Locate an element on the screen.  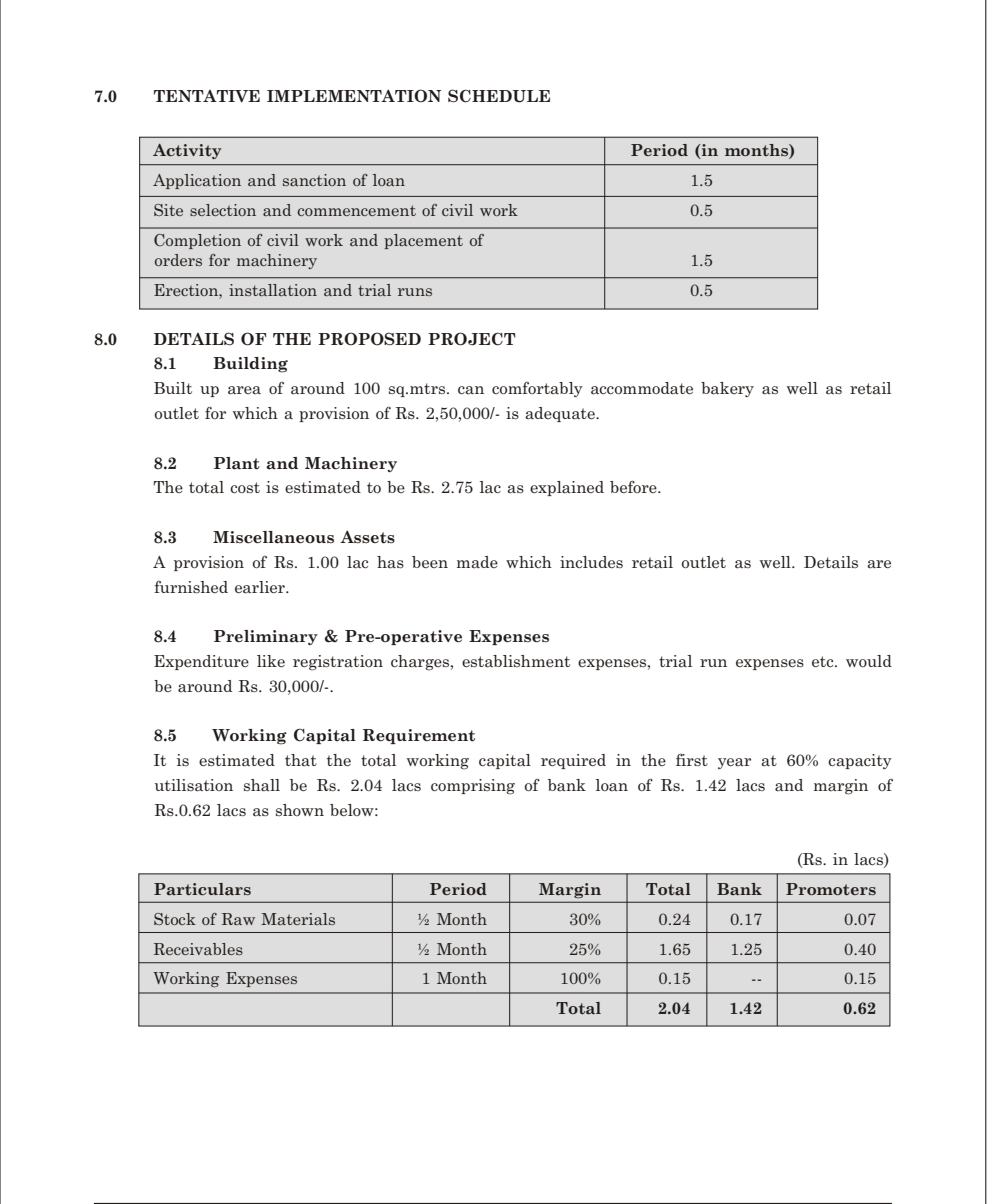
Raw is located at coordinates (238, 919).
